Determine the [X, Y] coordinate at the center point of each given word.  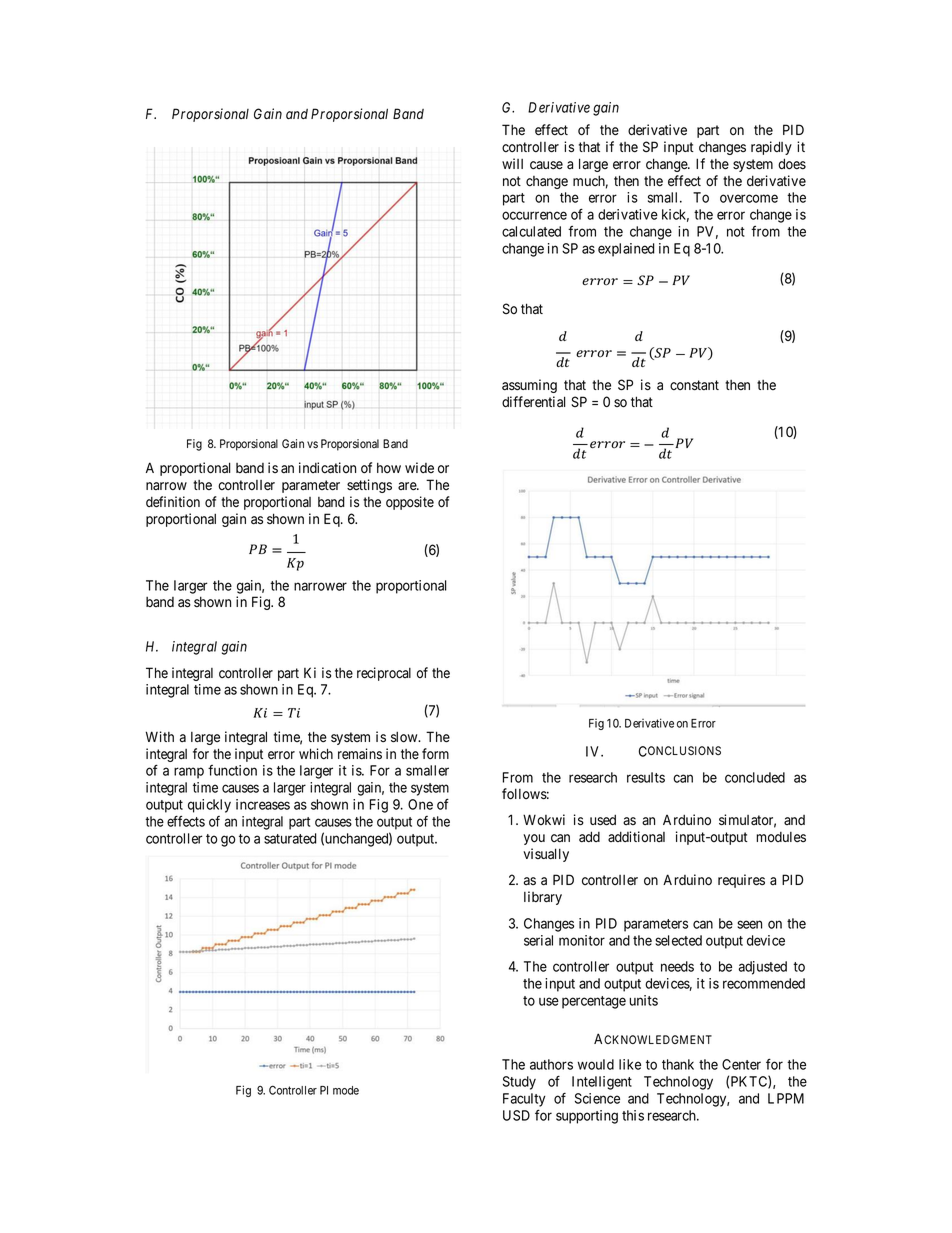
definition [173, 502]
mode [346, 1090]
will [512, 163]
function [232, 770]
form [435, 754]
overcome [749, 198]
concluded [755, 777]
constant [694, 385]
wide [419, 467]
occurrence [534, 215]
